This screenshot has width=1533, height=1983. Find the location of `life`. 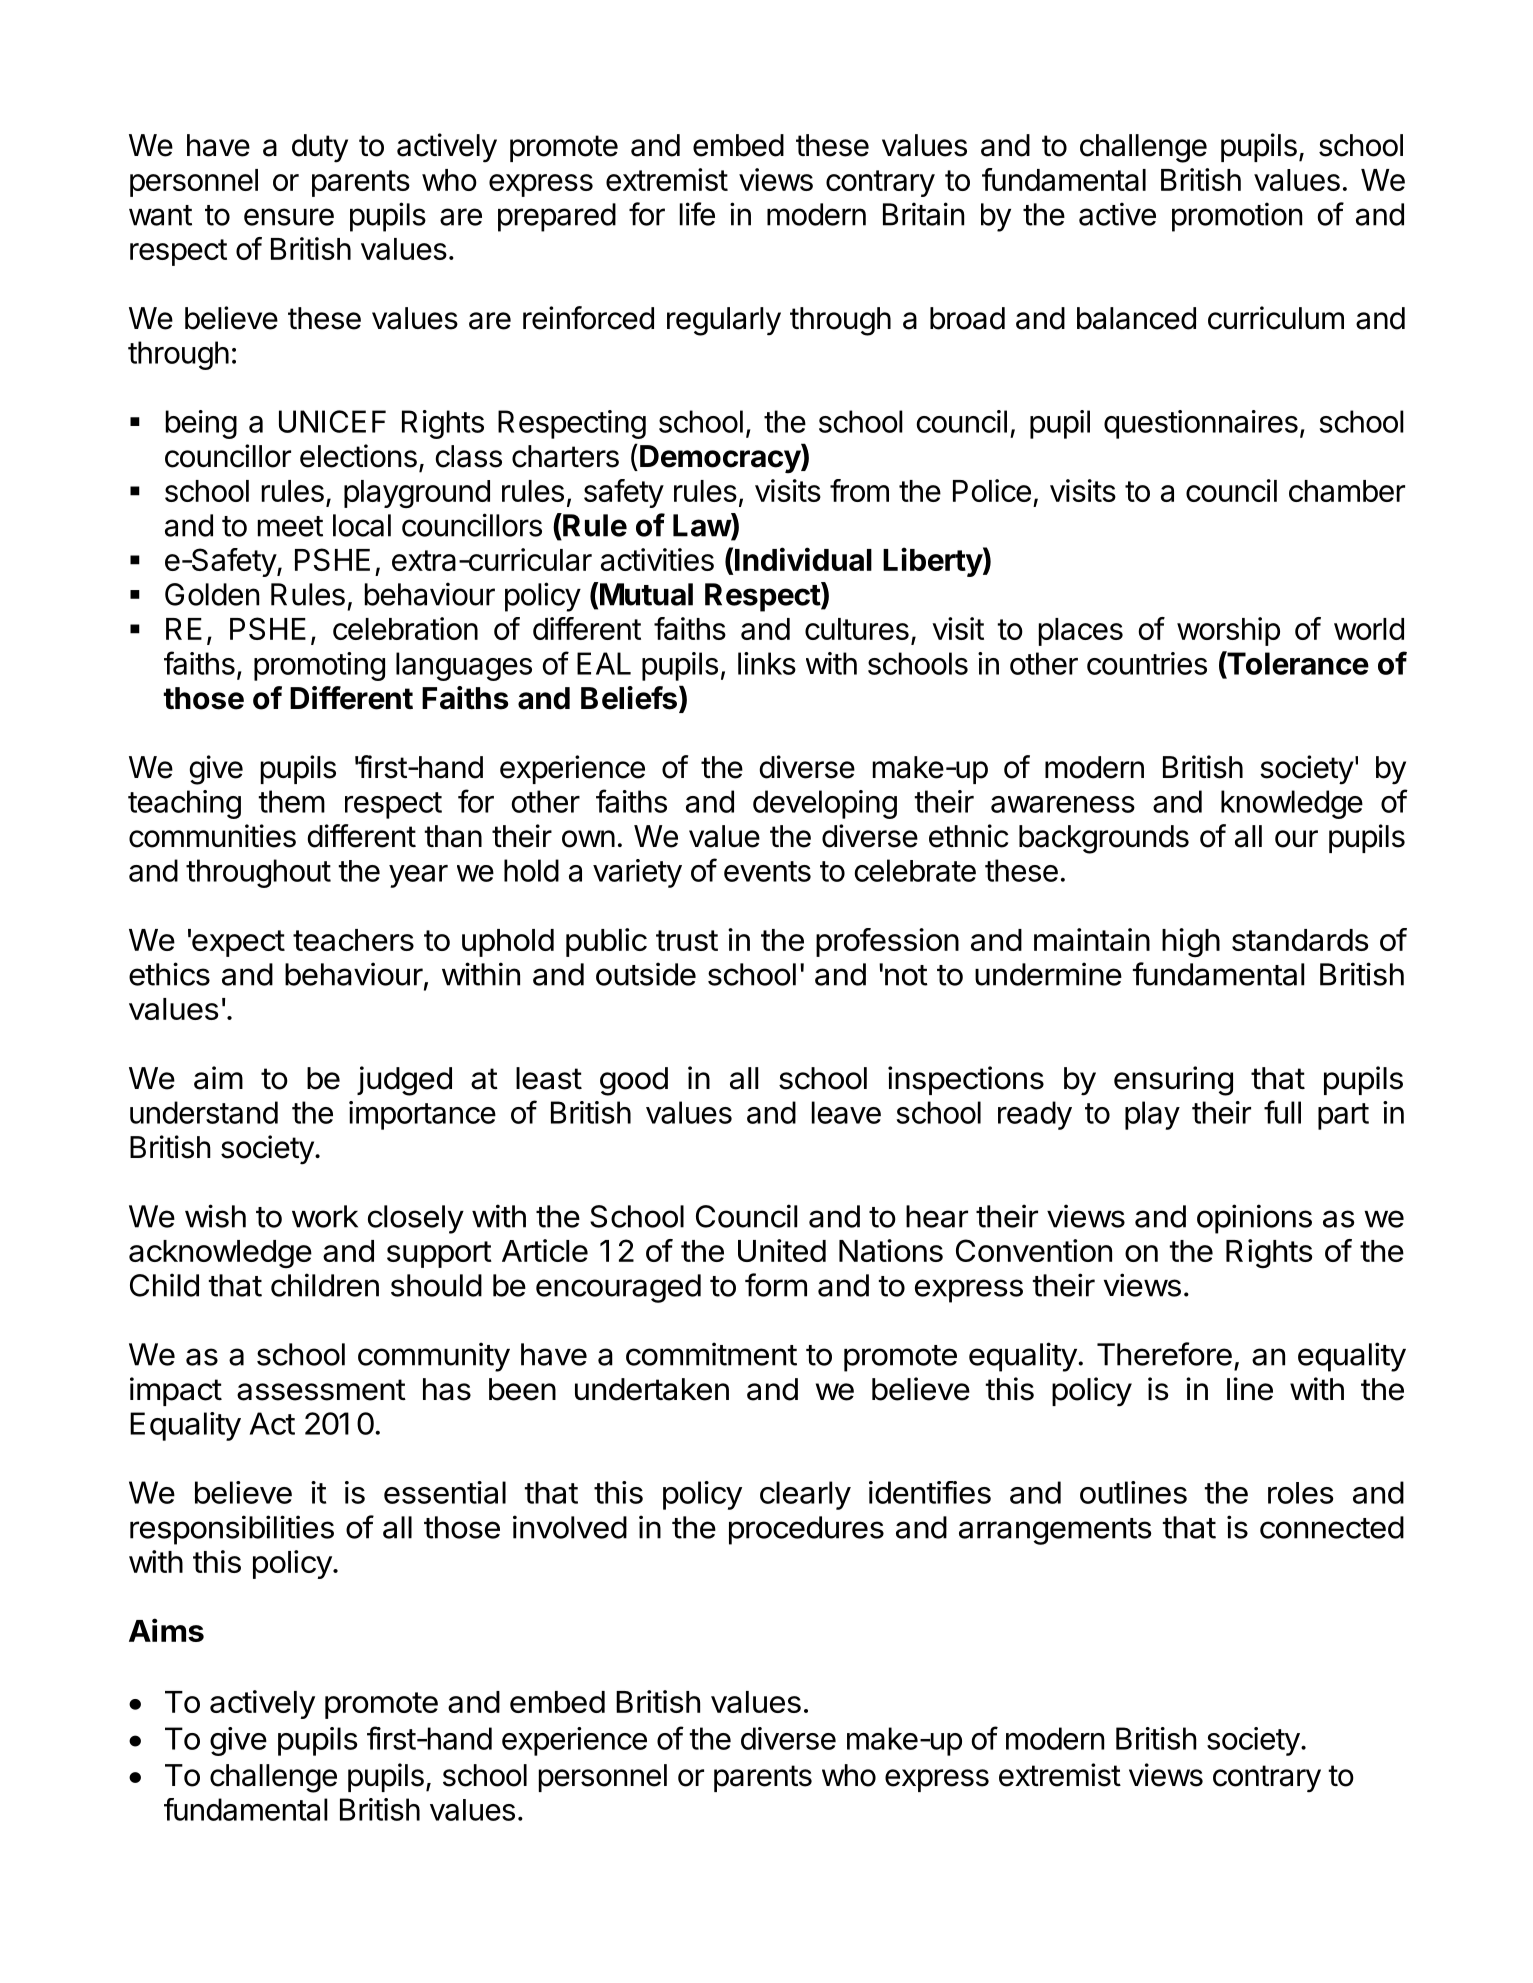

life is located at coordinates (697, 214).
